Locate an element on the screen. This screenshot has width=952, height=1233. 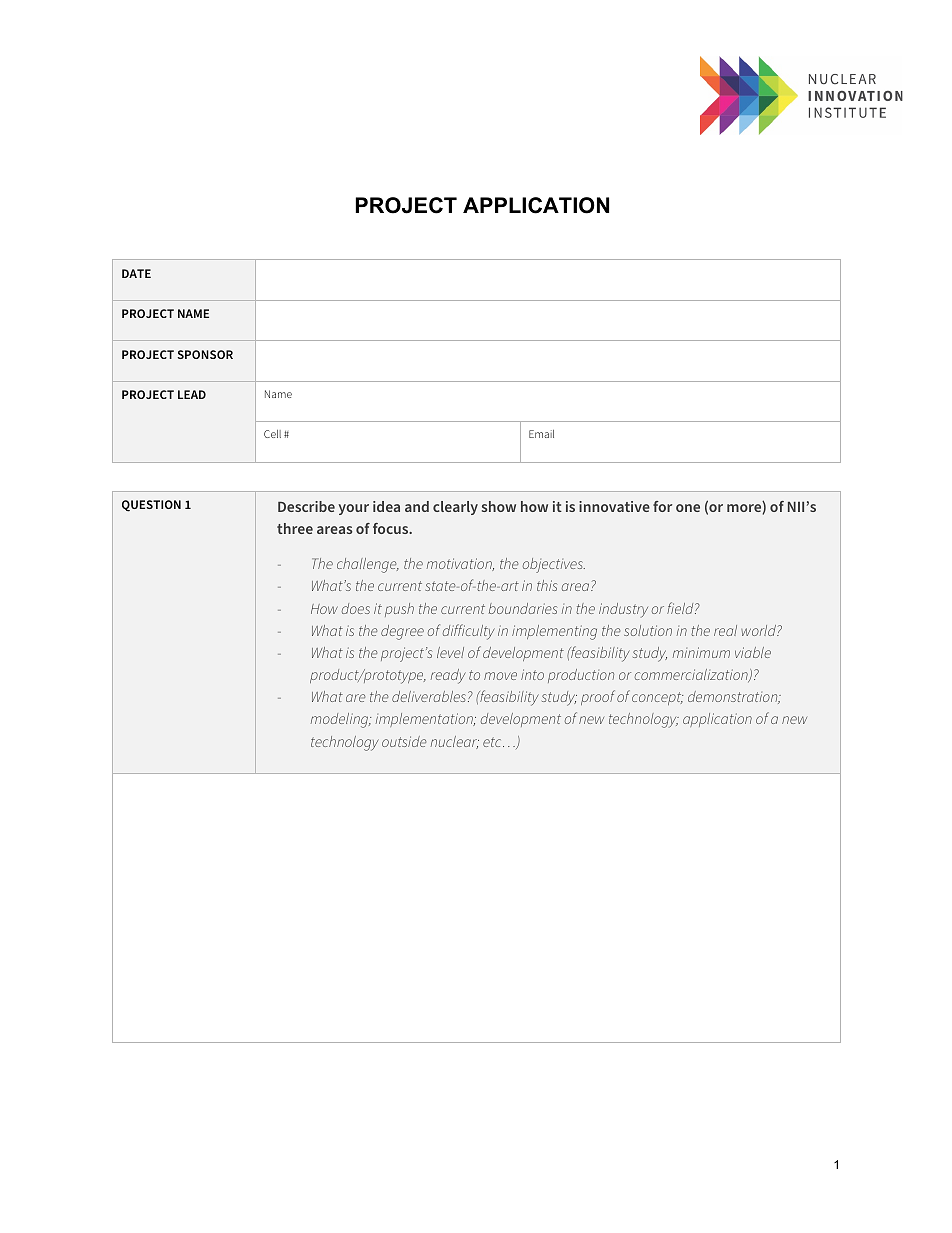
modeling is located at coordinates (341, 720).
